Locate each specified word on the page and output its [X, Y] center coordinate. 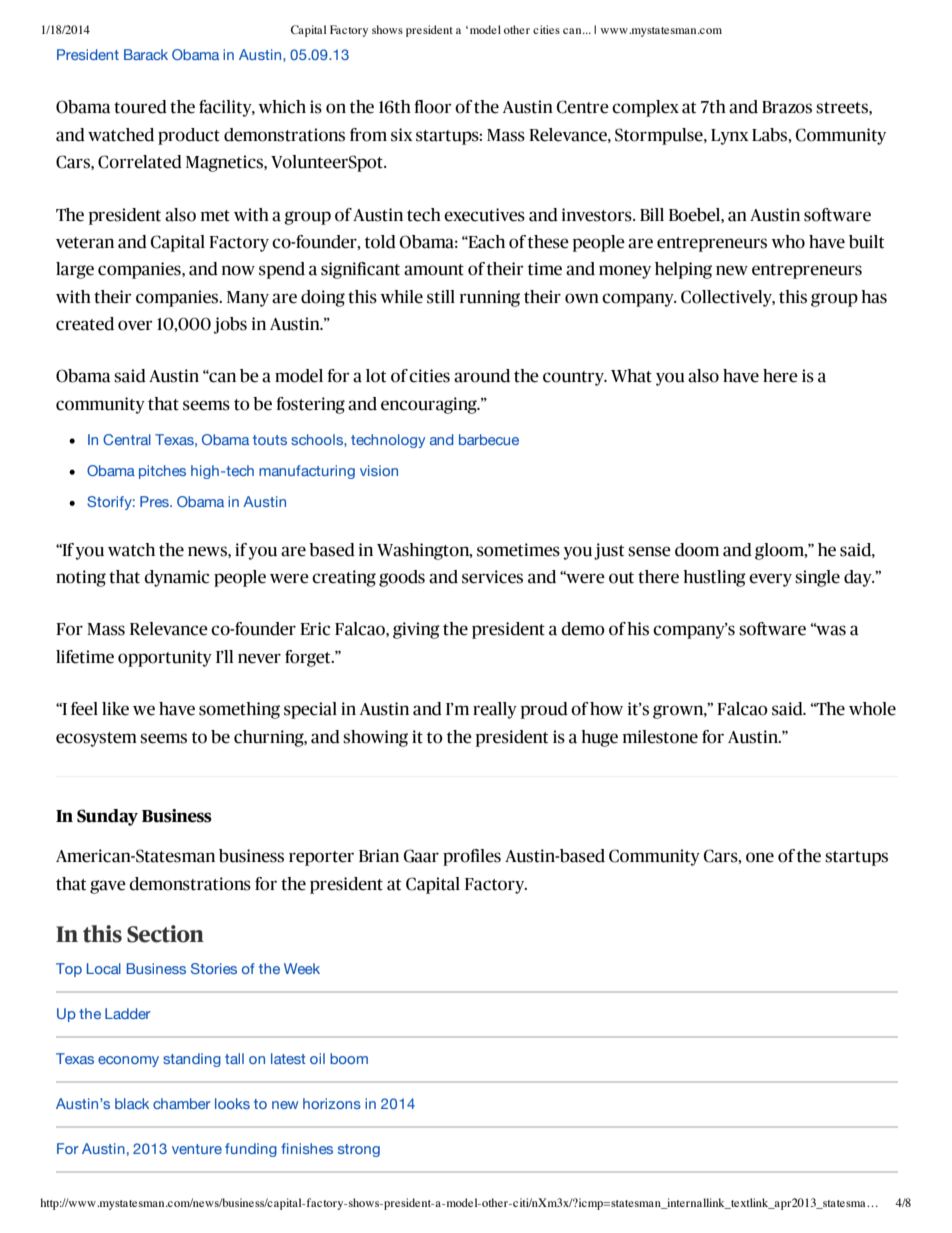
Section [165, 934]
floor [433, 107]
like [115, 709]
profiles [472, 857]
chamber [182, 1103]
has [874, 297]
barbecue [489, 439]
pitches [162, 472]
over [135, 325]
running [490, 298]
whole [872, 709]
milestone [660, 737]
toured [140, 107]
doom [697, 550]
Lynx [730, 137]
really [495, 710]
